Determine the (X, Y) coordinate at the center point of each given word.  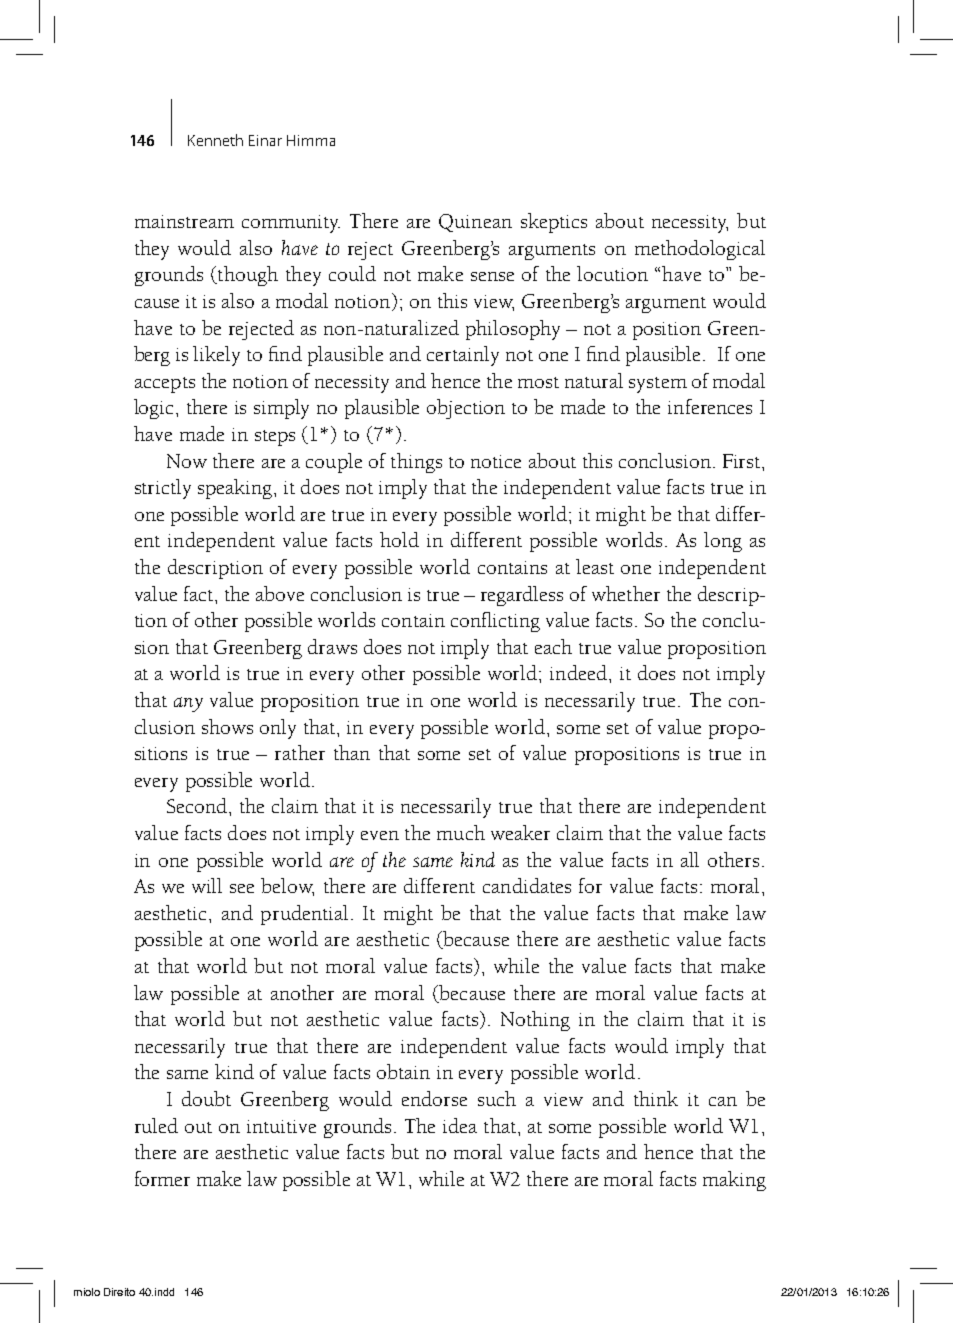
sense (492, 276)
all (690, 859)
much (461, 832)
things (416, 463)
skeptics (554, 223)
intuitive (281, 1126)
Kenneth (215, 140)
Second (198, 805)
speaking (236, 489)
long (723, 542)
